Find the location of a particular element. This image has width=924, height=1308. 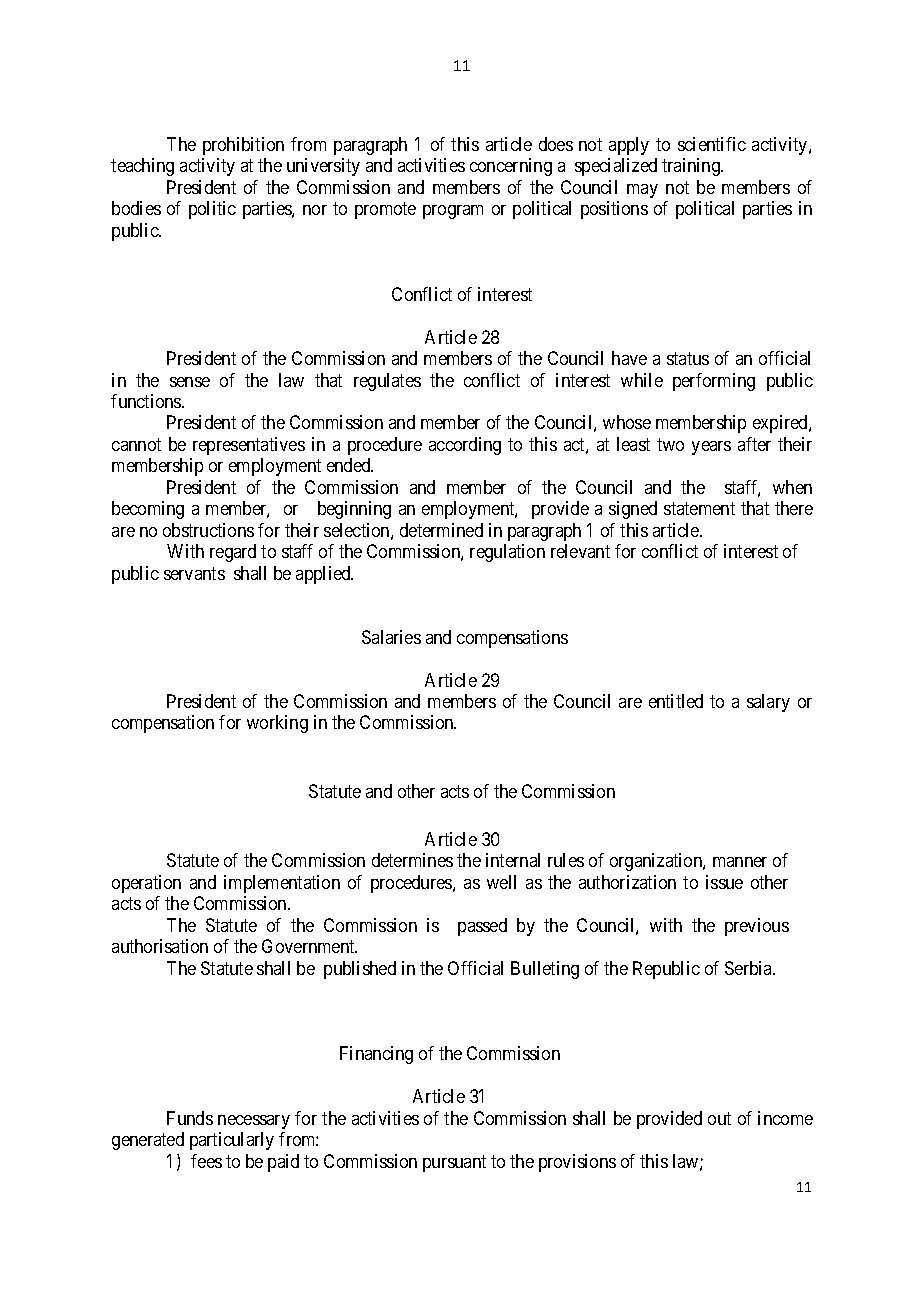

training is located at coordinates (692, 167).
